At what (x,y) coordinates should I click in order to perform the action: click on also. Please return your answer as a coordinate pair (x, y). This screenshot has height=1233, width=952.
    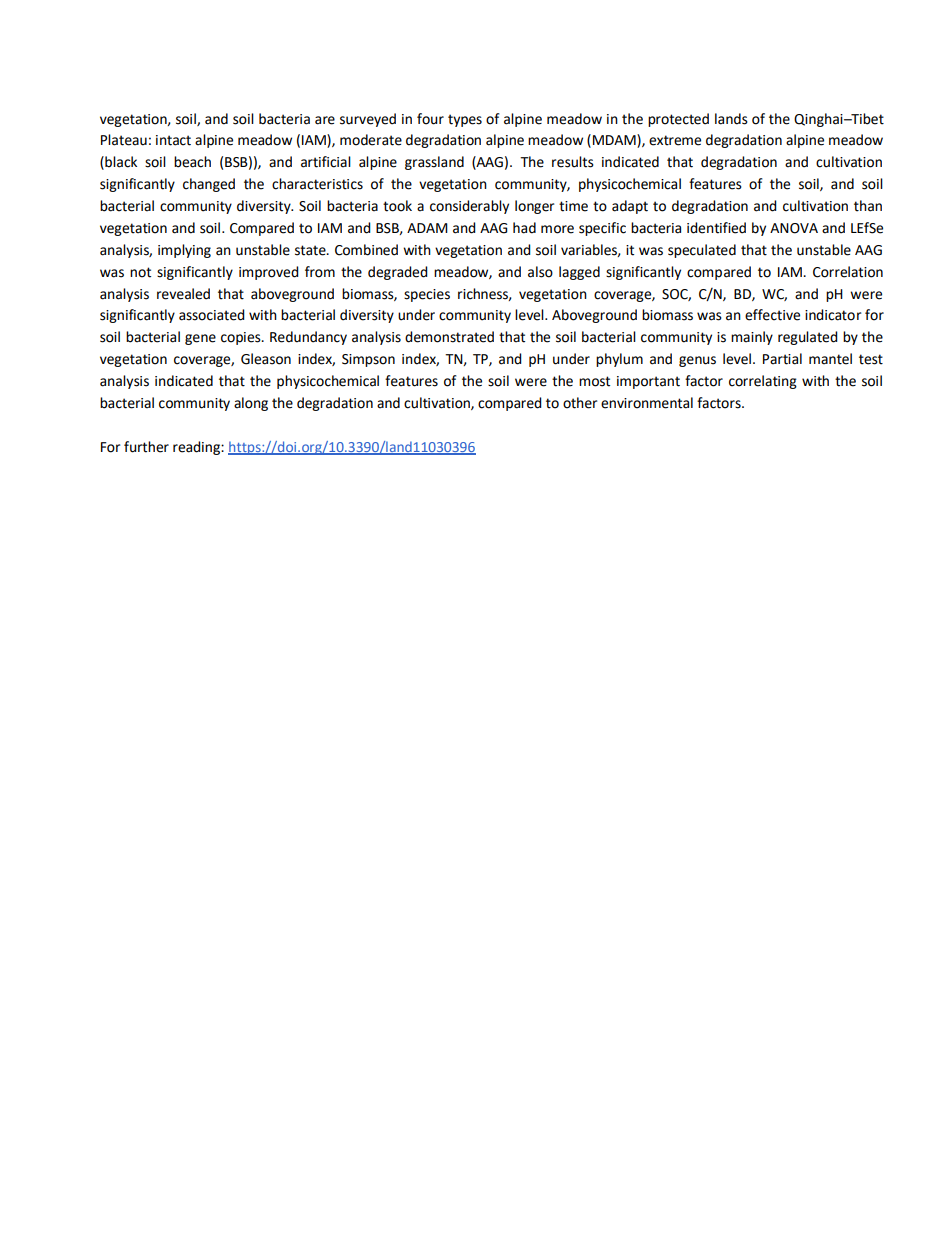
    Looking at the image, I should click on (540, 272).
